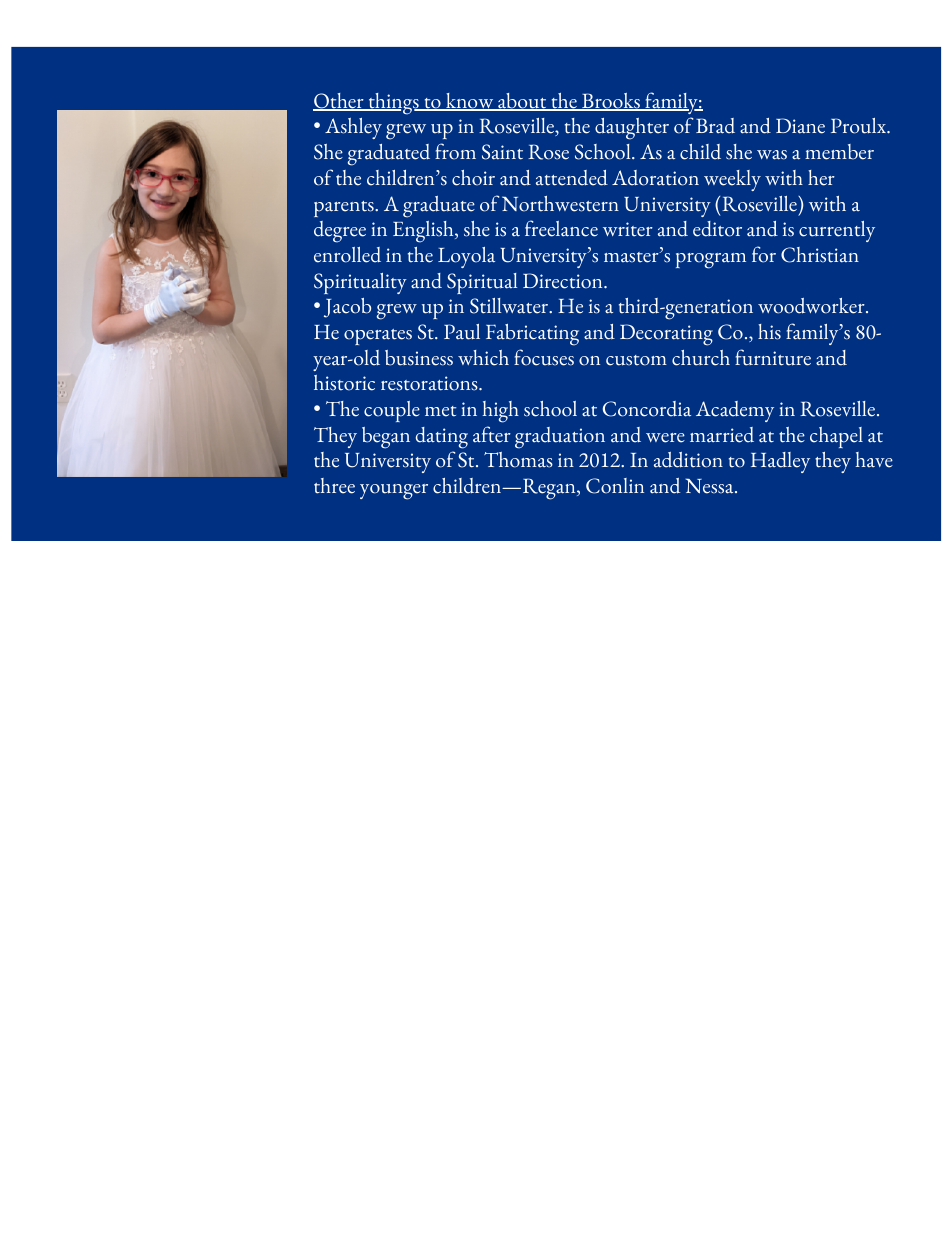 Image resolution: width=952 pixels, height=1233 pixels. I want to click on Decorating, so click(666, 335).
